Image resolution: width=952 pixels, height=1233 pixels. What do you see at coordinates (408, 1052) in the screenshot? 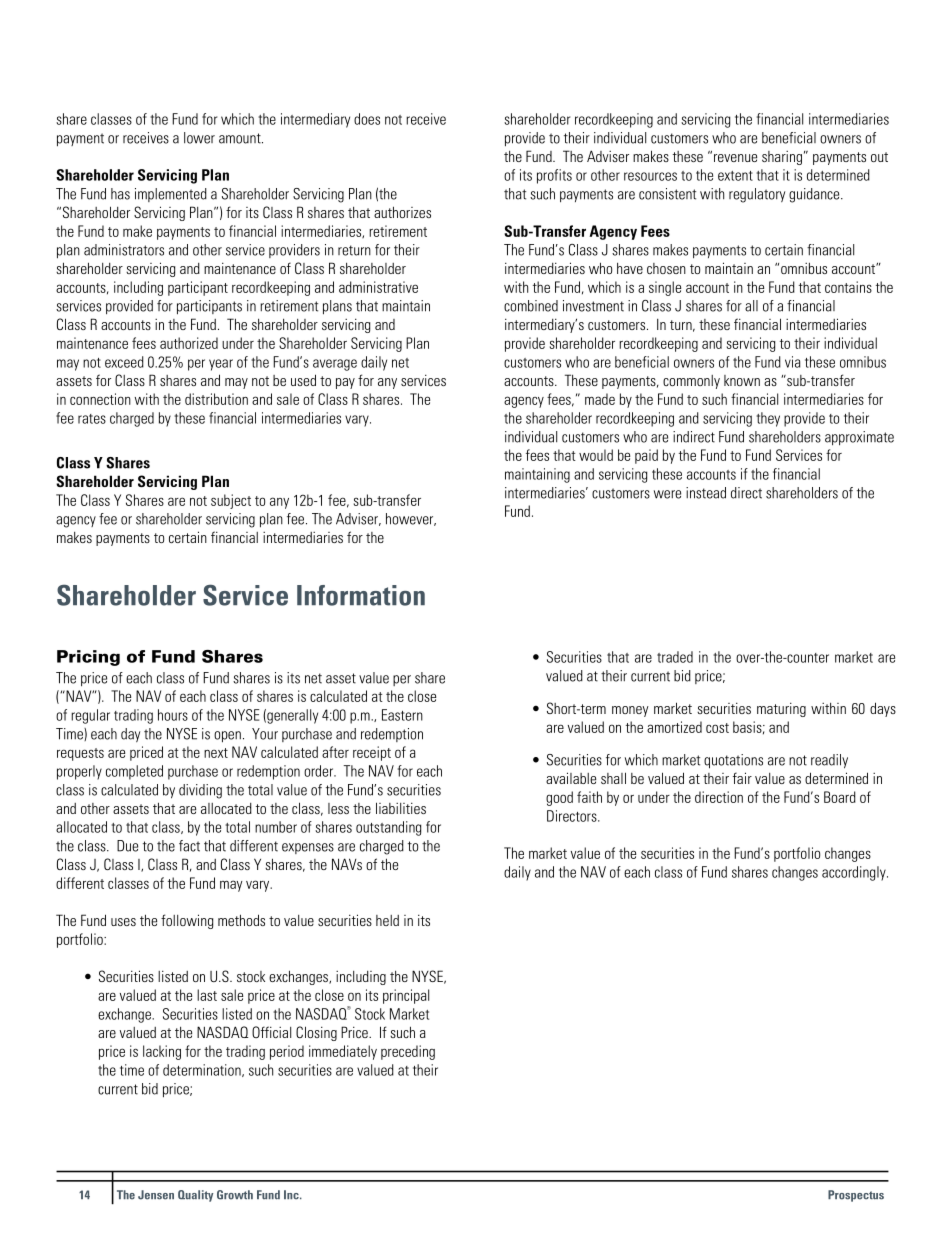
I see `preceding` at bounding box center [408, 1052].
